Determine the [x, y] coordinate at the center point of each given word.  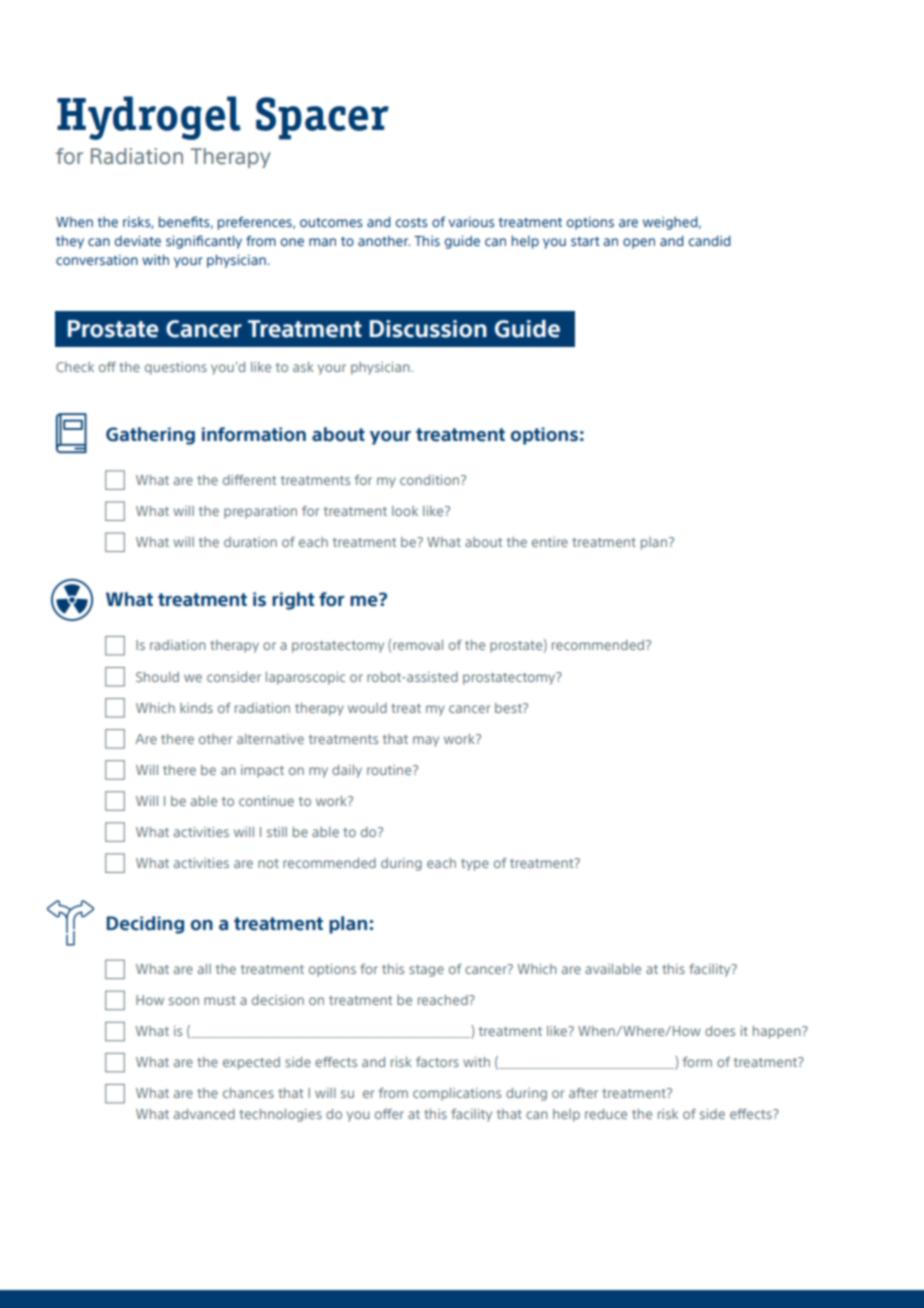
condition [431, 480]
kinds [196, 708]
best [509, 708]
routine [390, 770]
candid [709, 240]
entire [550, 542]
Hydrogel [149, 118]
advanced [204, 1114]
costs [412, 222]
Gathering [150, 436]
